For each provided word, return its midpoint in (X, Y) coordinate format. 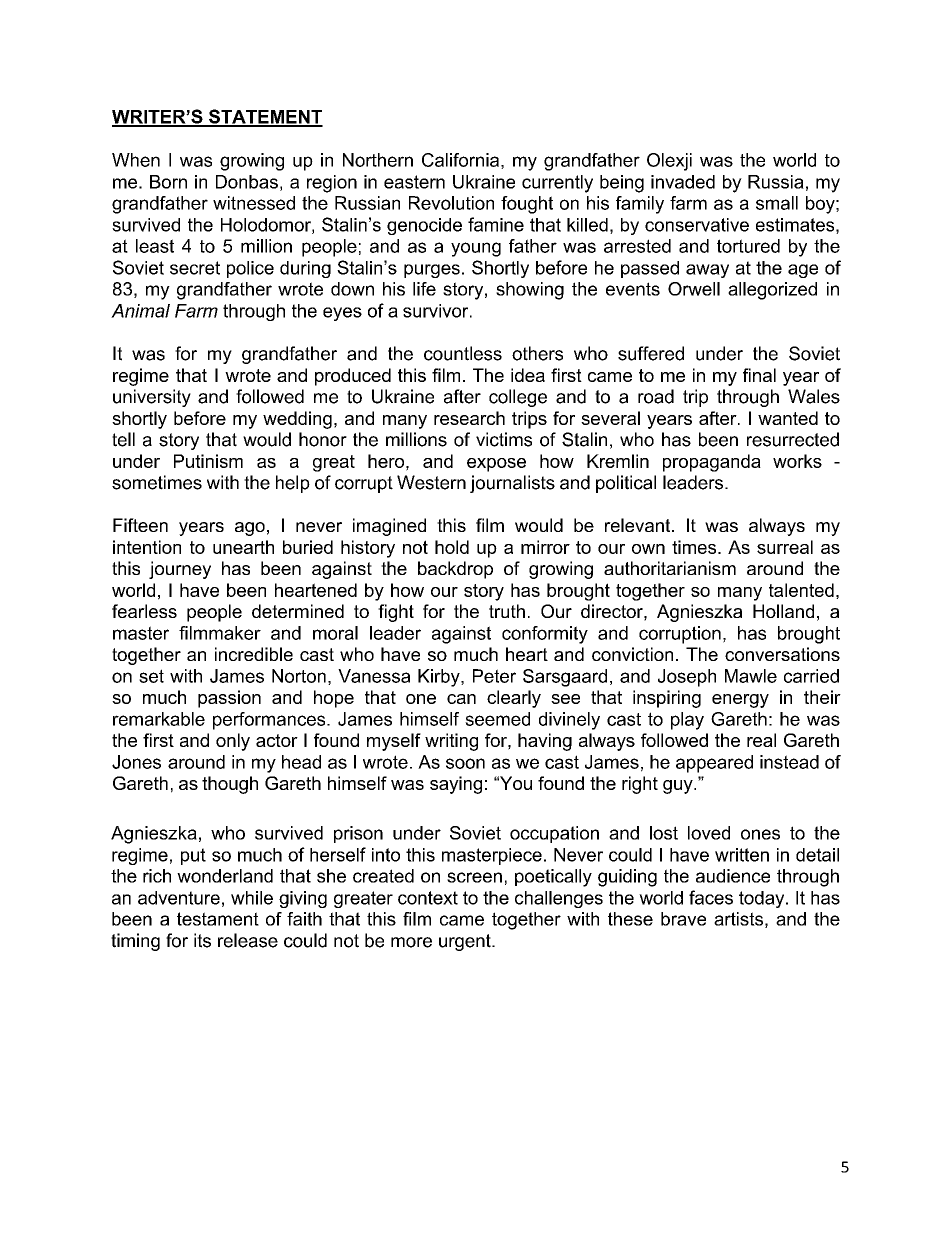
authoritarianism (670, 568)
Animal (140, 311)
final (759, 375)
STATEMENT (265, 117)
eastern (414, 182)
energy (740, 701)
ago (250, 529)
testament (218, 919)
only (233, 742)
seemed (497, 719)
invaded (683, 182)
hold (452, 547)
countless (463, 353)
